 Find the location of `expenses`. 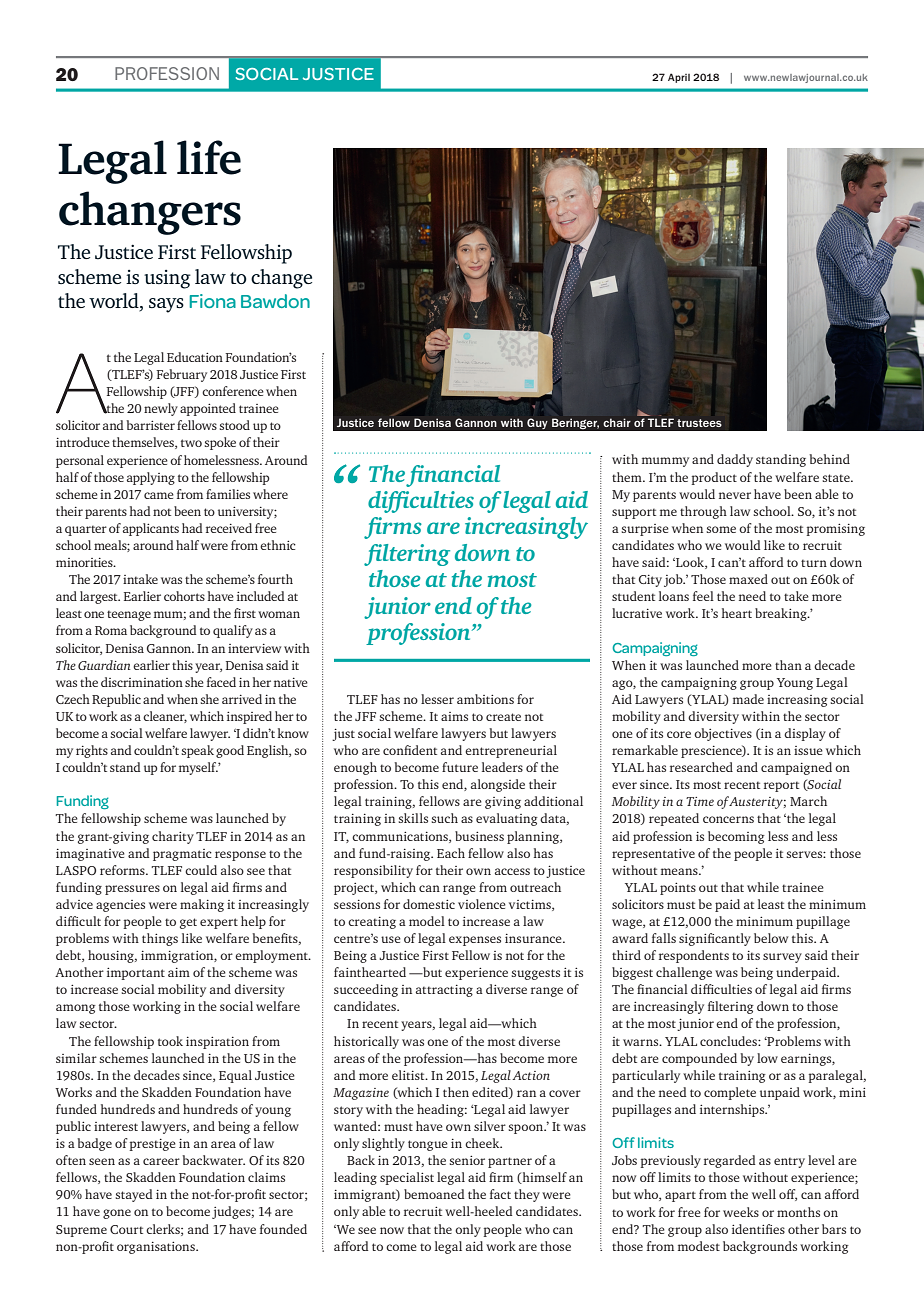

expenses is located at coordinates (475, 941).
